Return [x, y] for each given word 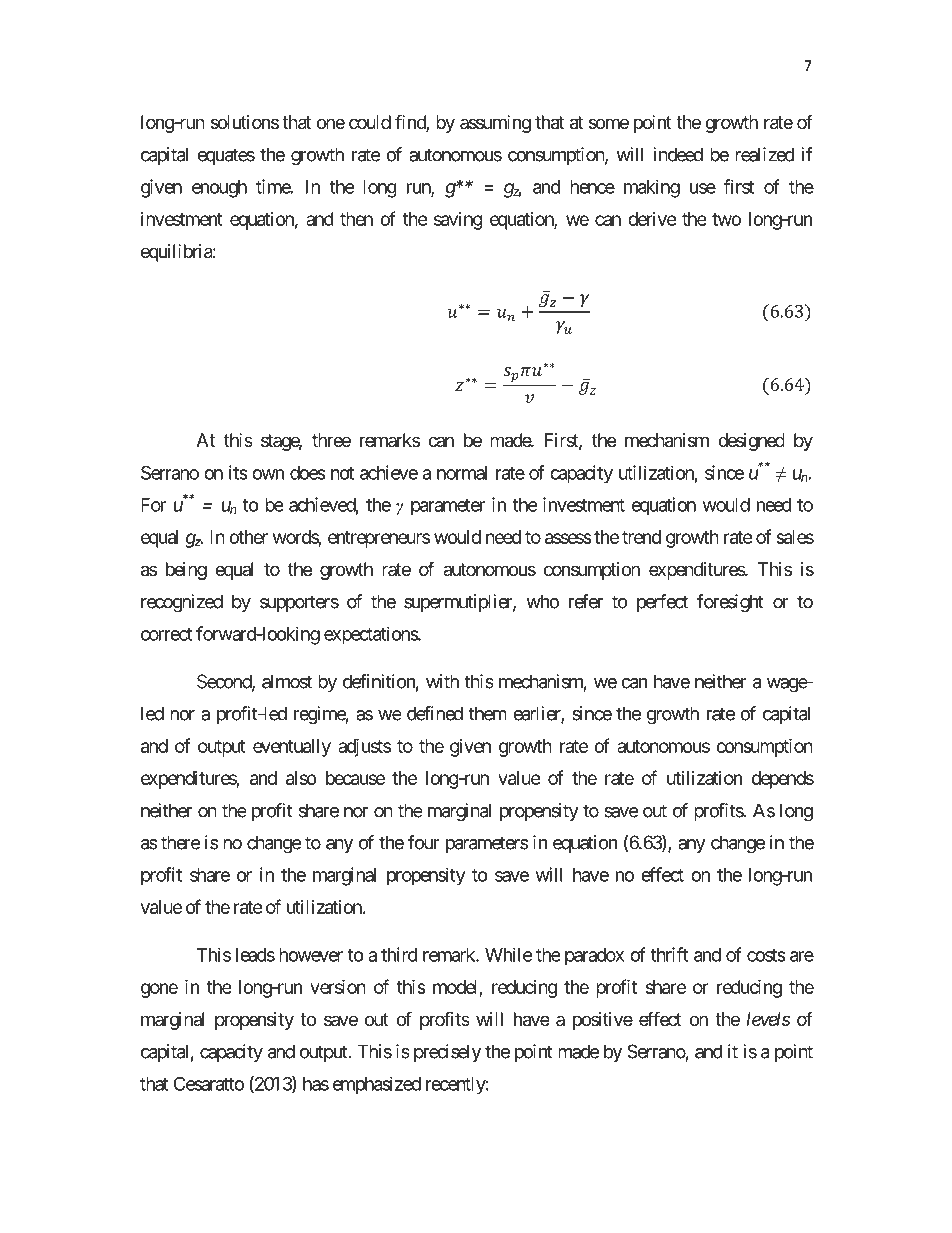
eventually [292, 748]
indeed [678, 154]
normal [462, 473]
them [487, 713]
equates [226, 156]
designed [751, 442]
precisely [447, 1053]
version [338, 986]
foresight [730, 603]
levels [768, 1019]
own [268, 474]
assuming [495, 124]
